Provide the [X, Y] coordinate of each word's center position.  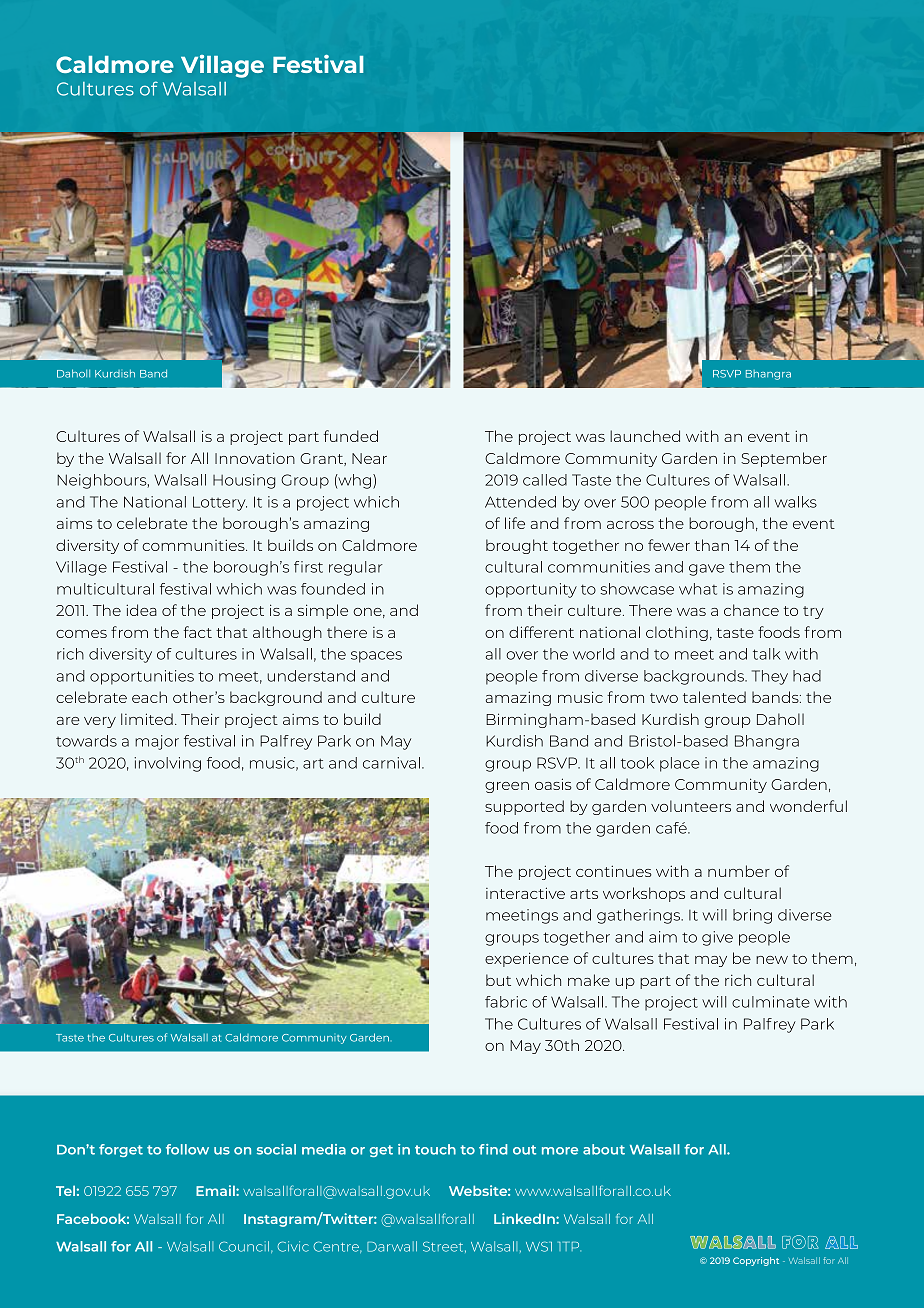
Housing [244, 481]
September [784, 459]
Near [369, 458]
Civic [293, 1246]
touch [435, 1149]
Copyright [756, 1261]
